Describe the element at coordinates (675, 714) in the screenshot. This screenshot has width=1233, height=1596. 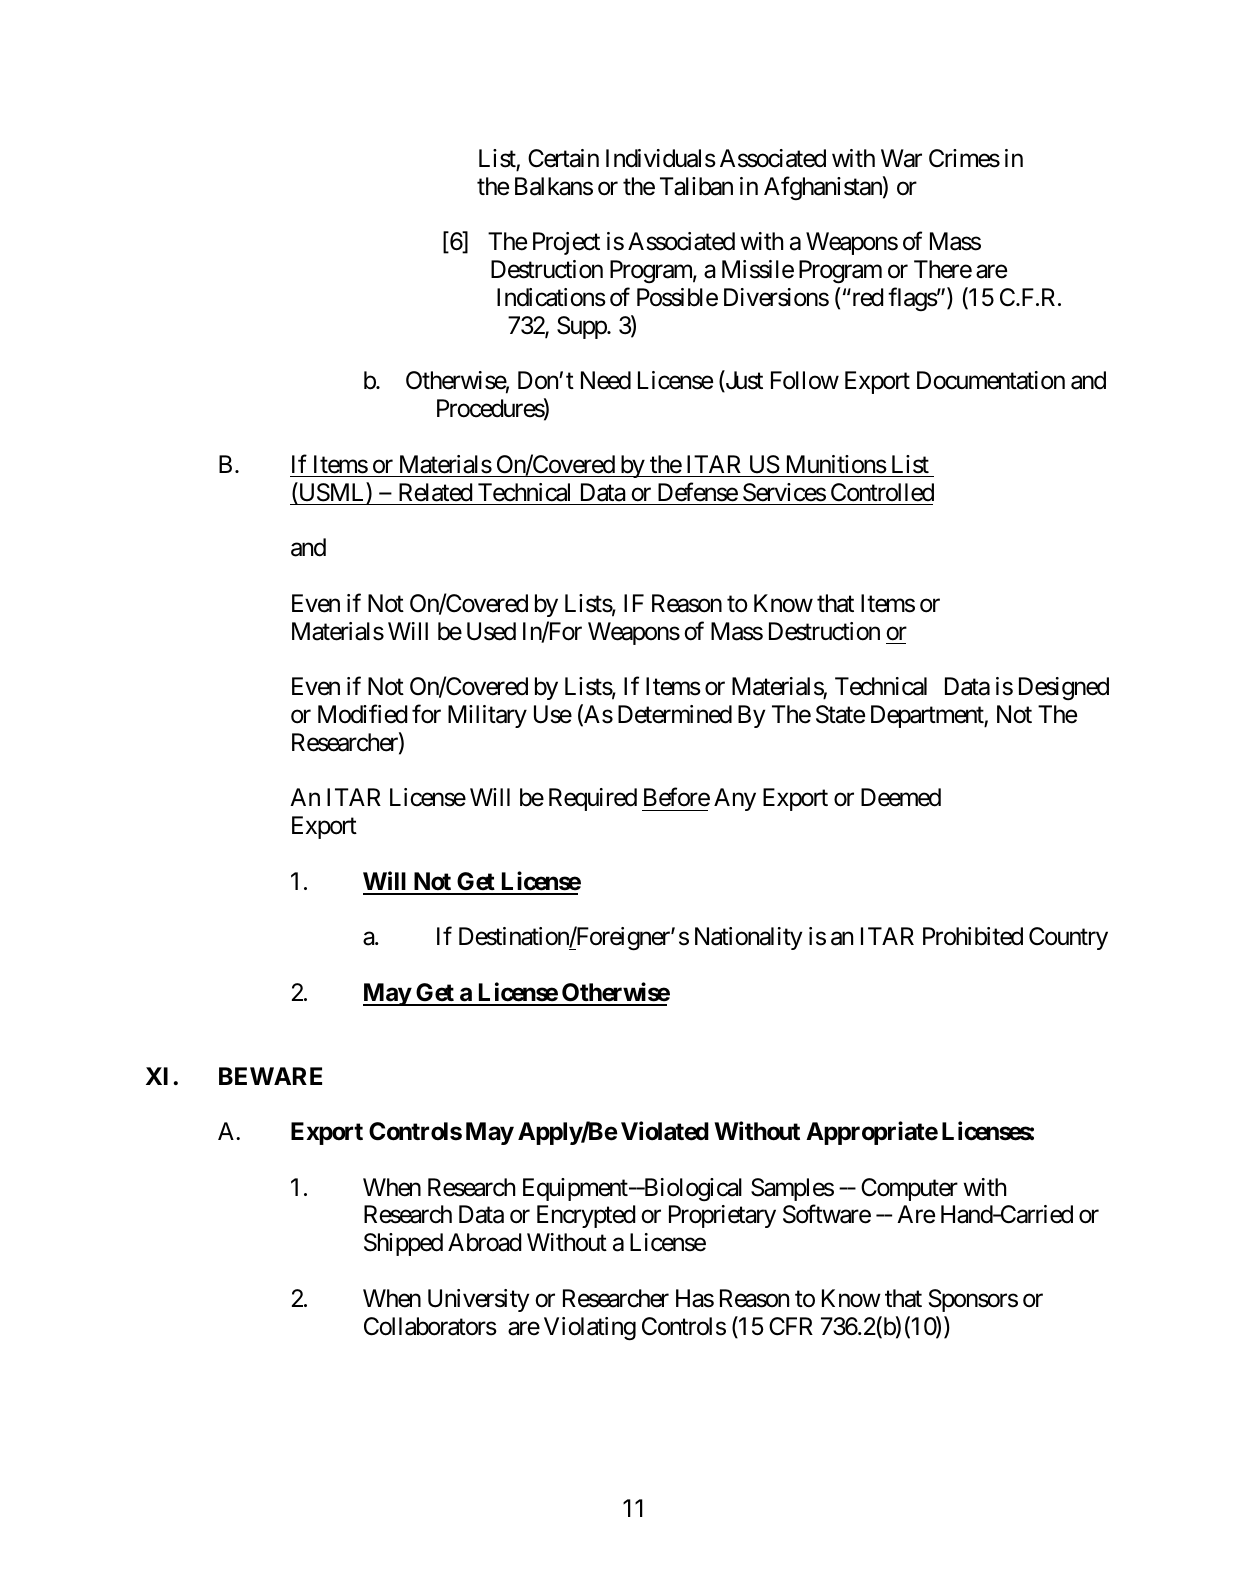
I see `Determined` at that location.
